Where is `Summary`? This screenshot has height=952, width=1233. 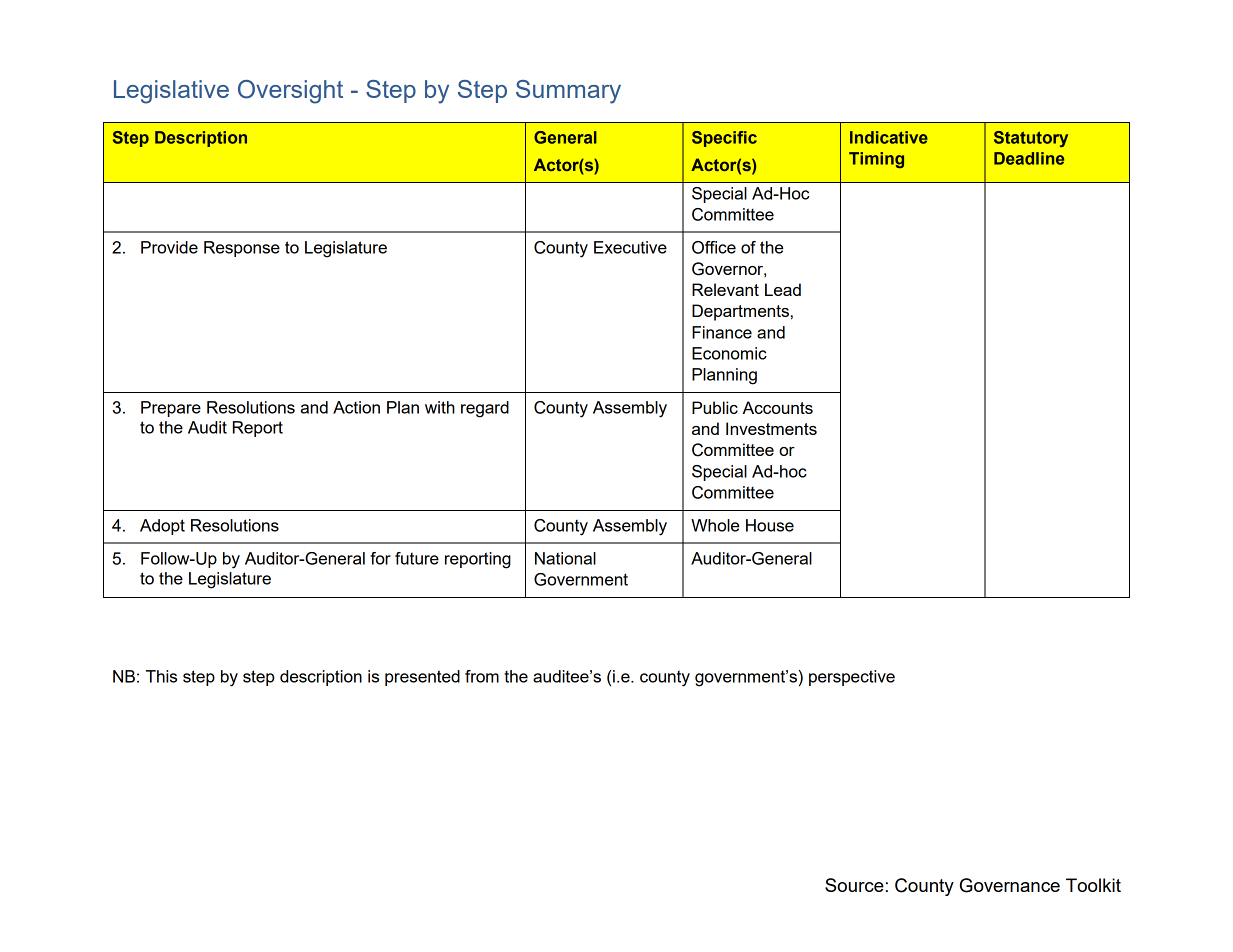
Summary is located at coordinates (568, 92).
